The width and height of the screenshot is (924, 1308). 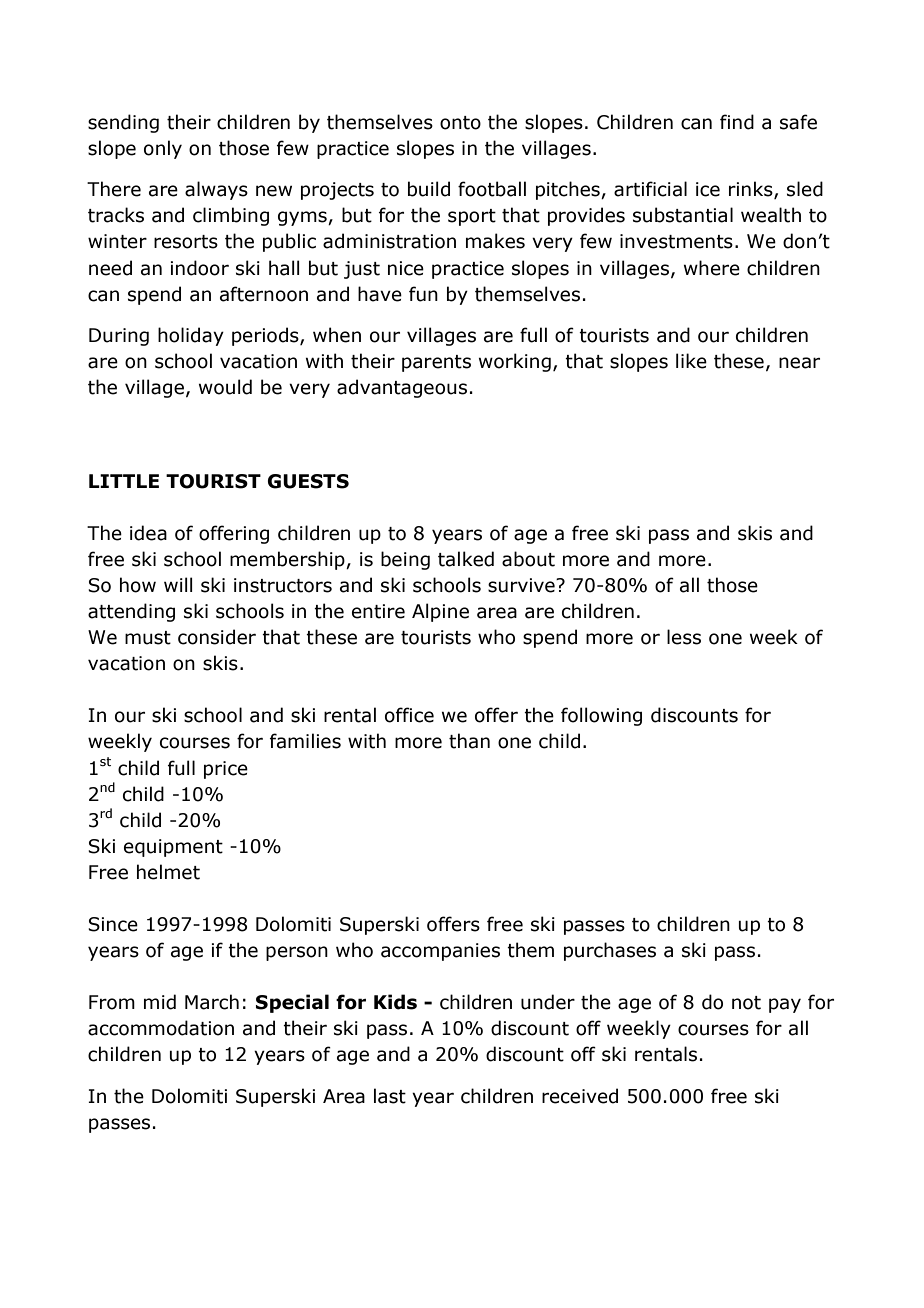 I want to click on find, so click(x=737, y=122).
